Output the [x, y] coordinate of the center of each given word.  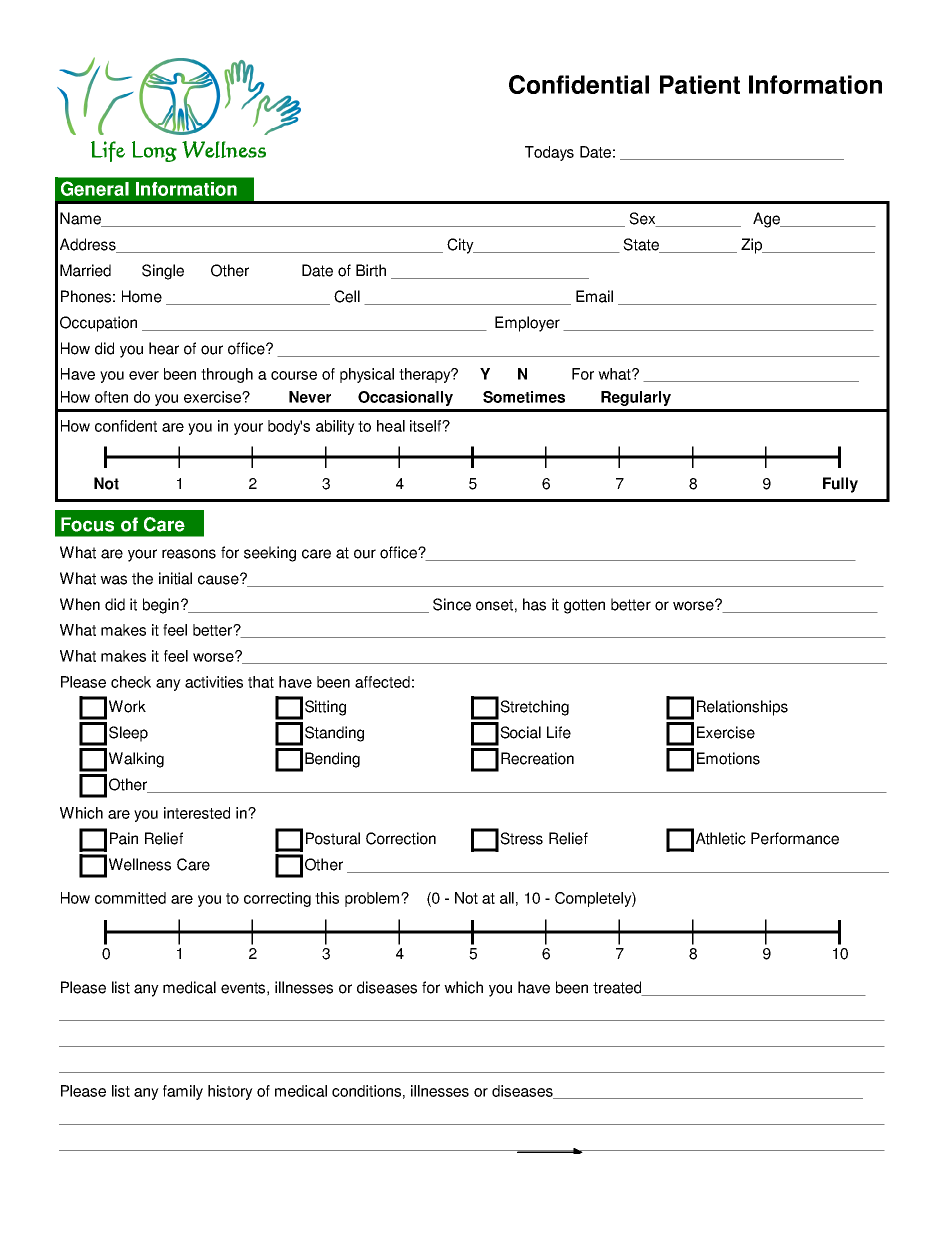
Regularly [636, 398]
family [183, 1092]
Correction [401, 838]
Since [452, 604]
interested [197, 813]
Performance [795, 838]
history [230, 1092]
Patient [700, 84]
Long [154, 151]
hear [164, 348]
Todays [549, 153]
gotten [584, 606]
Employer [527, 324]
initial [175, 578]
